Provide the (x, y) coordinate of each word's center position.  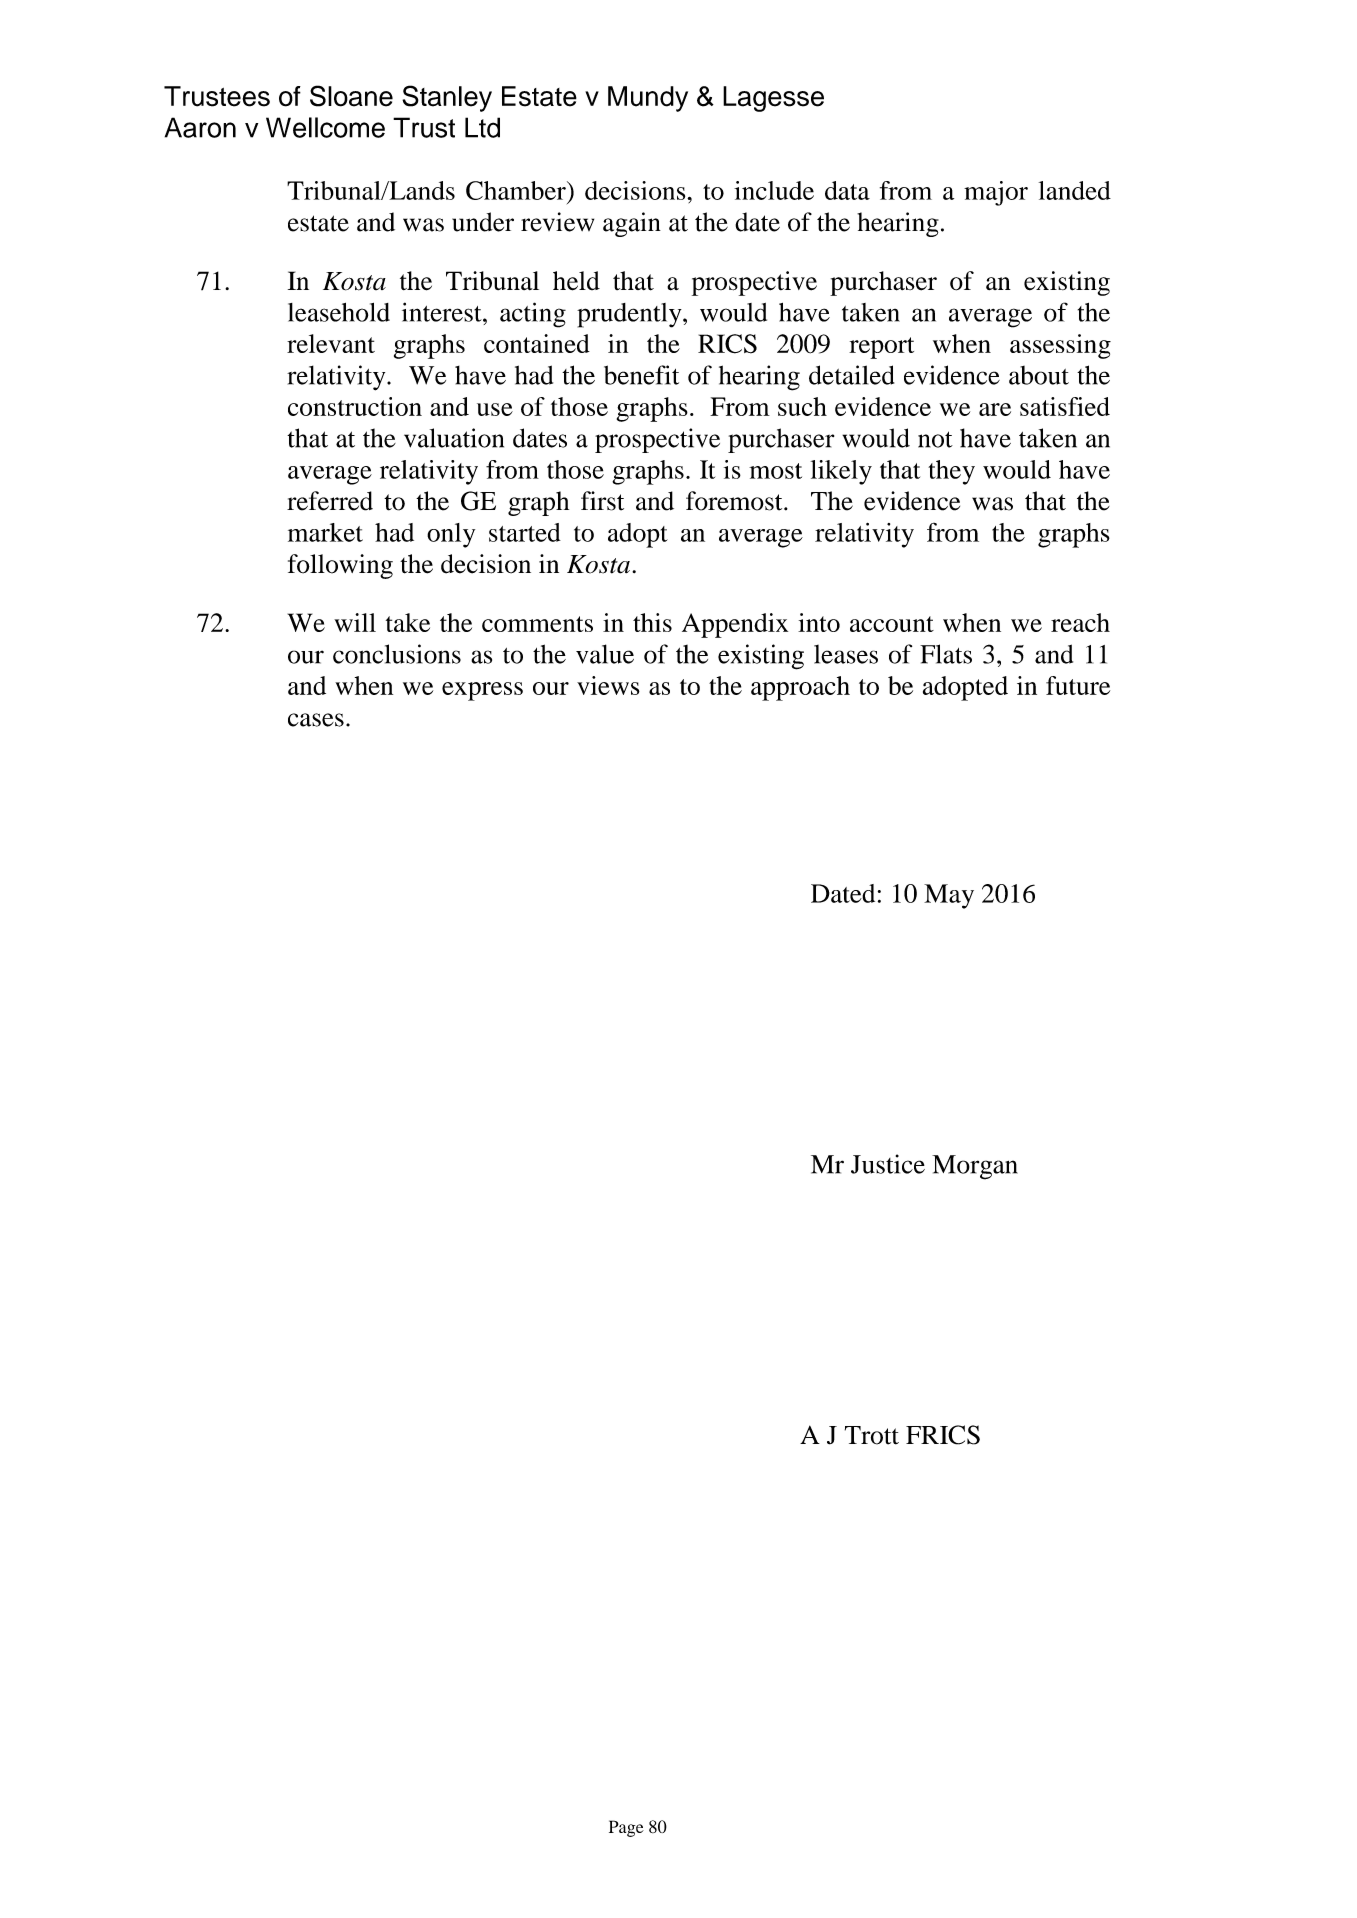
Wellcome (325, 127)
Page (626, 1828)
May (949, 896)
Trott (872, 1435)
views (608, 685)
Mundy (648, 99)
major (996, 193)
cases (316, 720)
